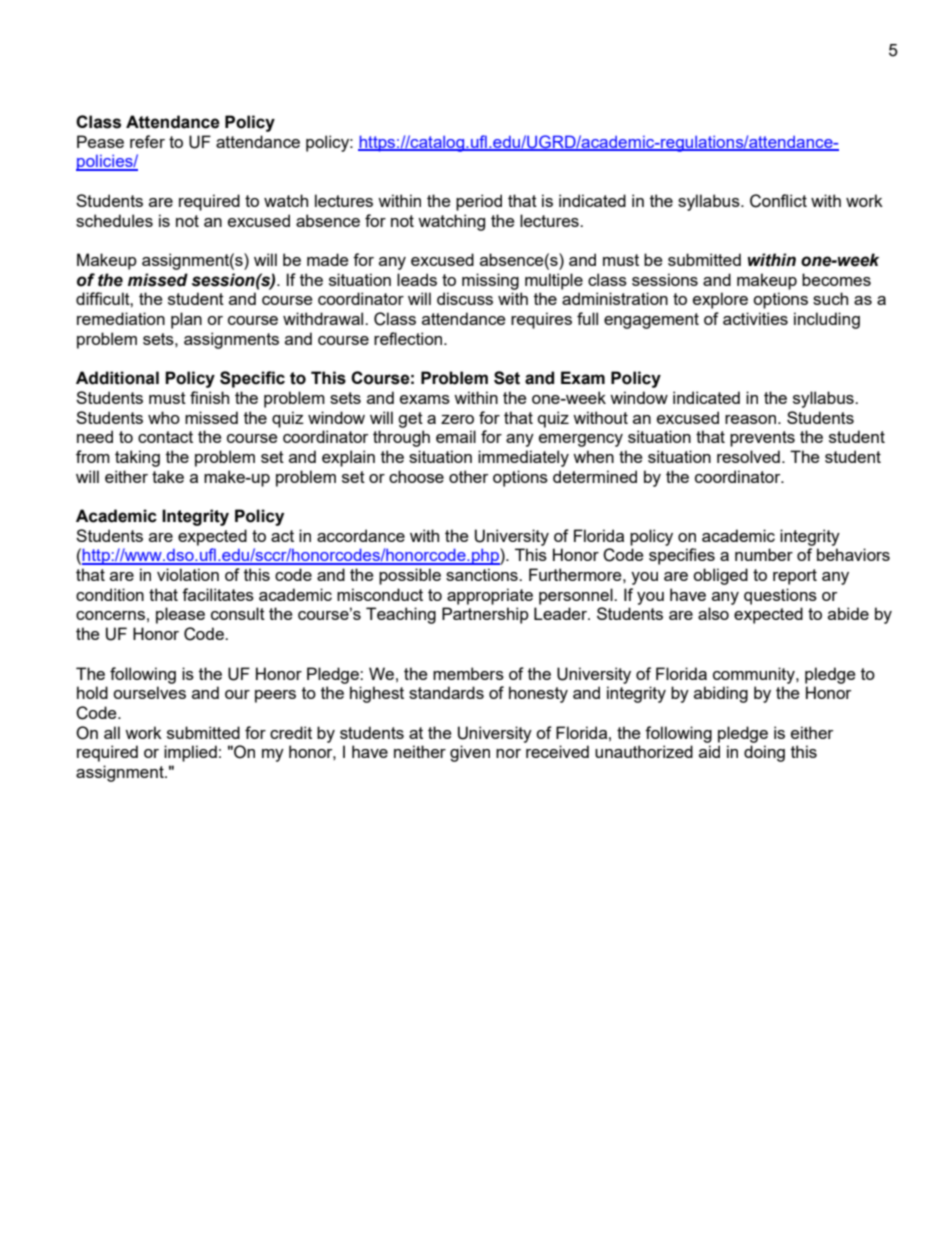 The image size is (952, 1233). What do you see at coordinates (479, 202) in the screenshot?
I see `period` at bounding box center [479, 202].
